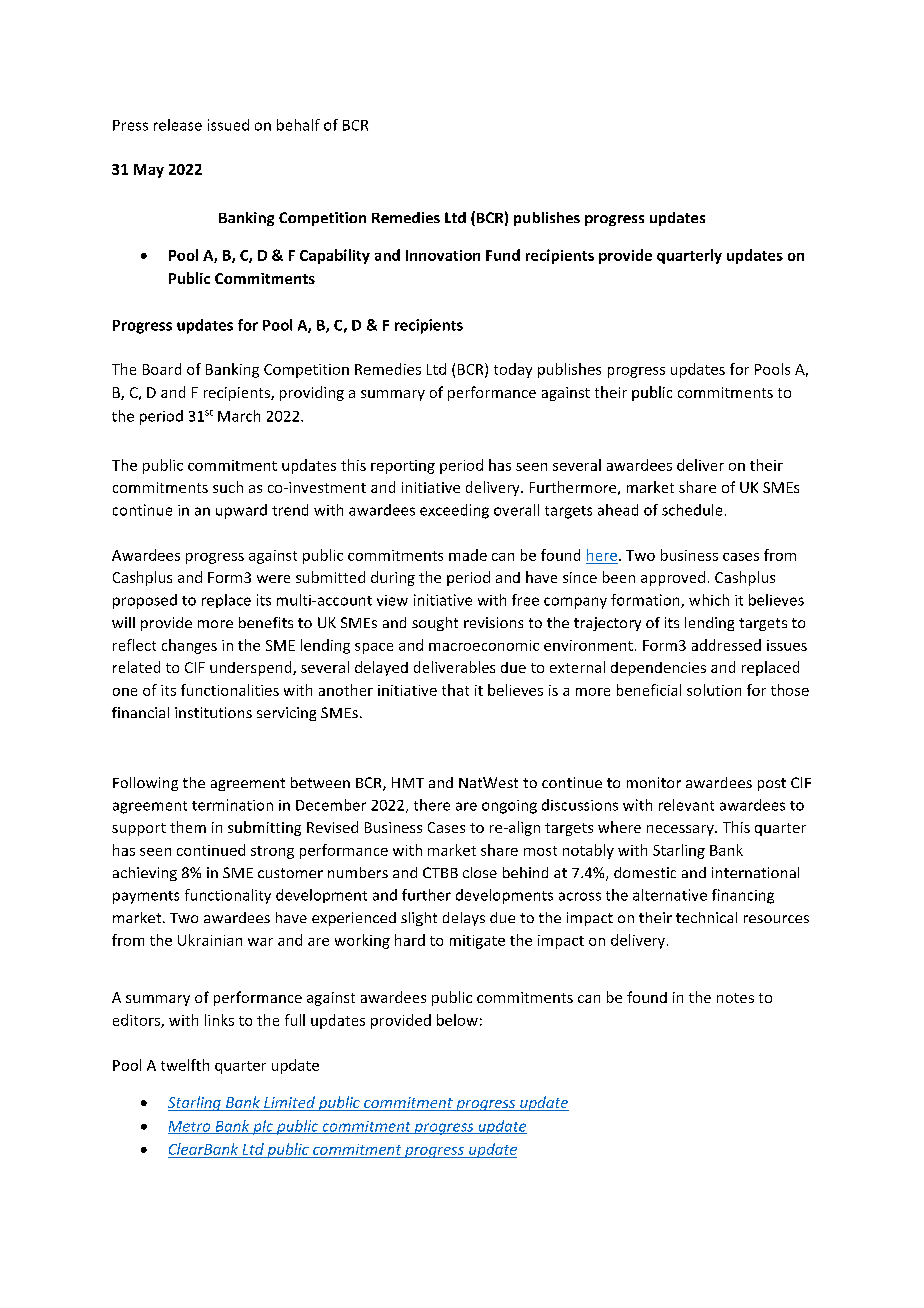 The image size is (924, 1308). What do you see at coordinates (480, 872) in the screenshot?
I see `close` at bounding box center [480, 872].
